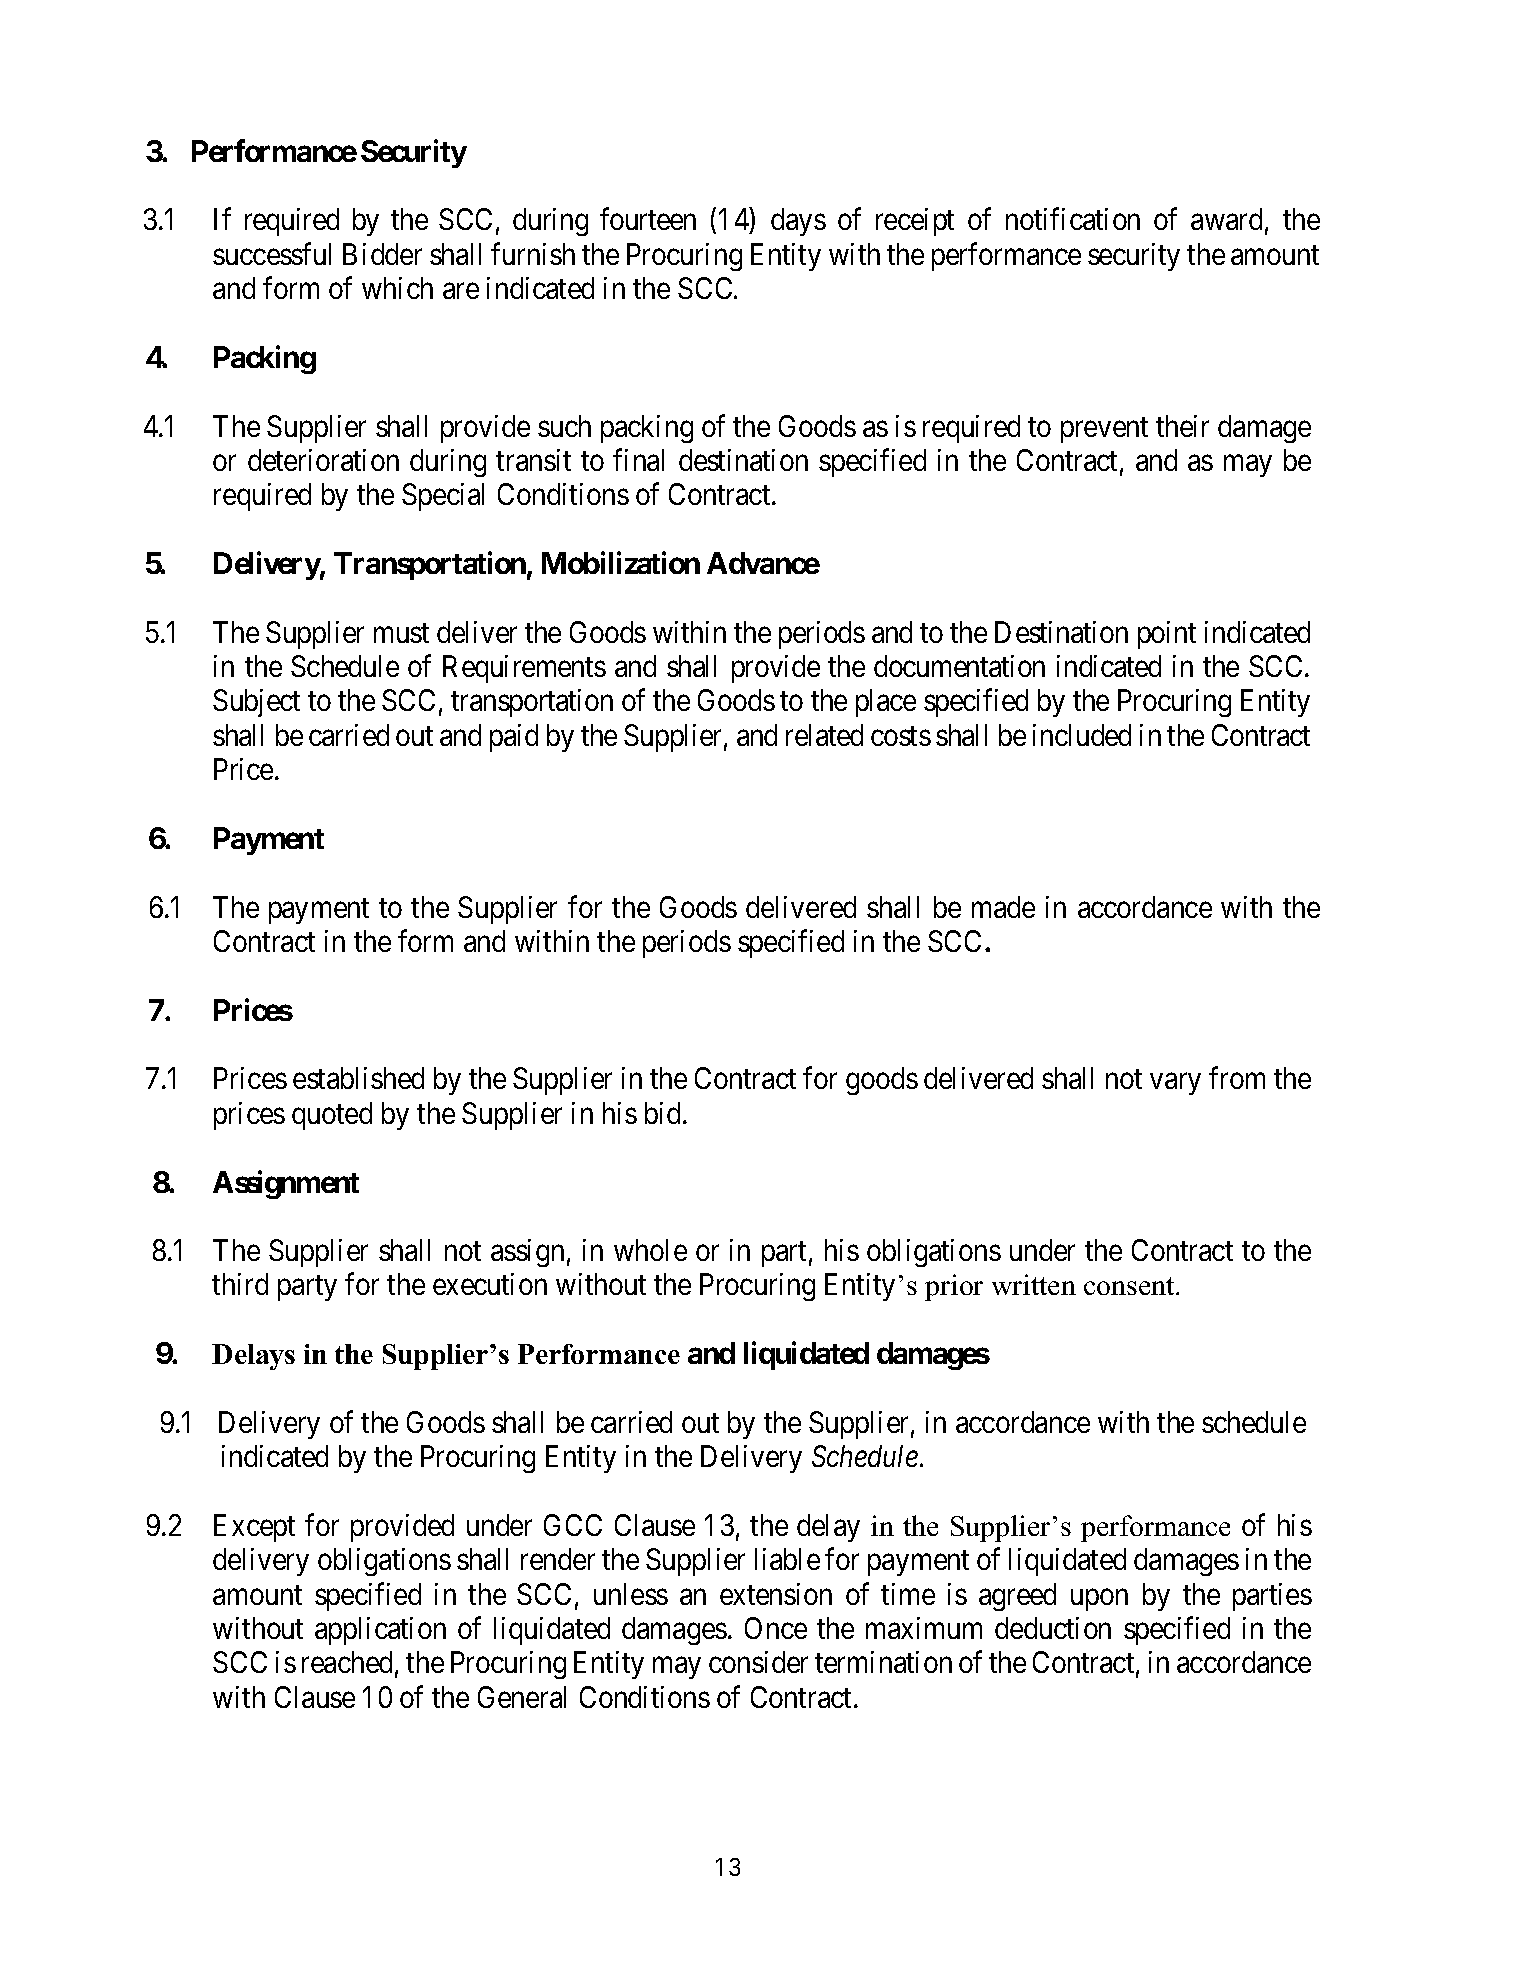 This image has height=1972, width=1524. Describe the element at coordinates (758, 1662) in the image. I see `consider` at that location.
